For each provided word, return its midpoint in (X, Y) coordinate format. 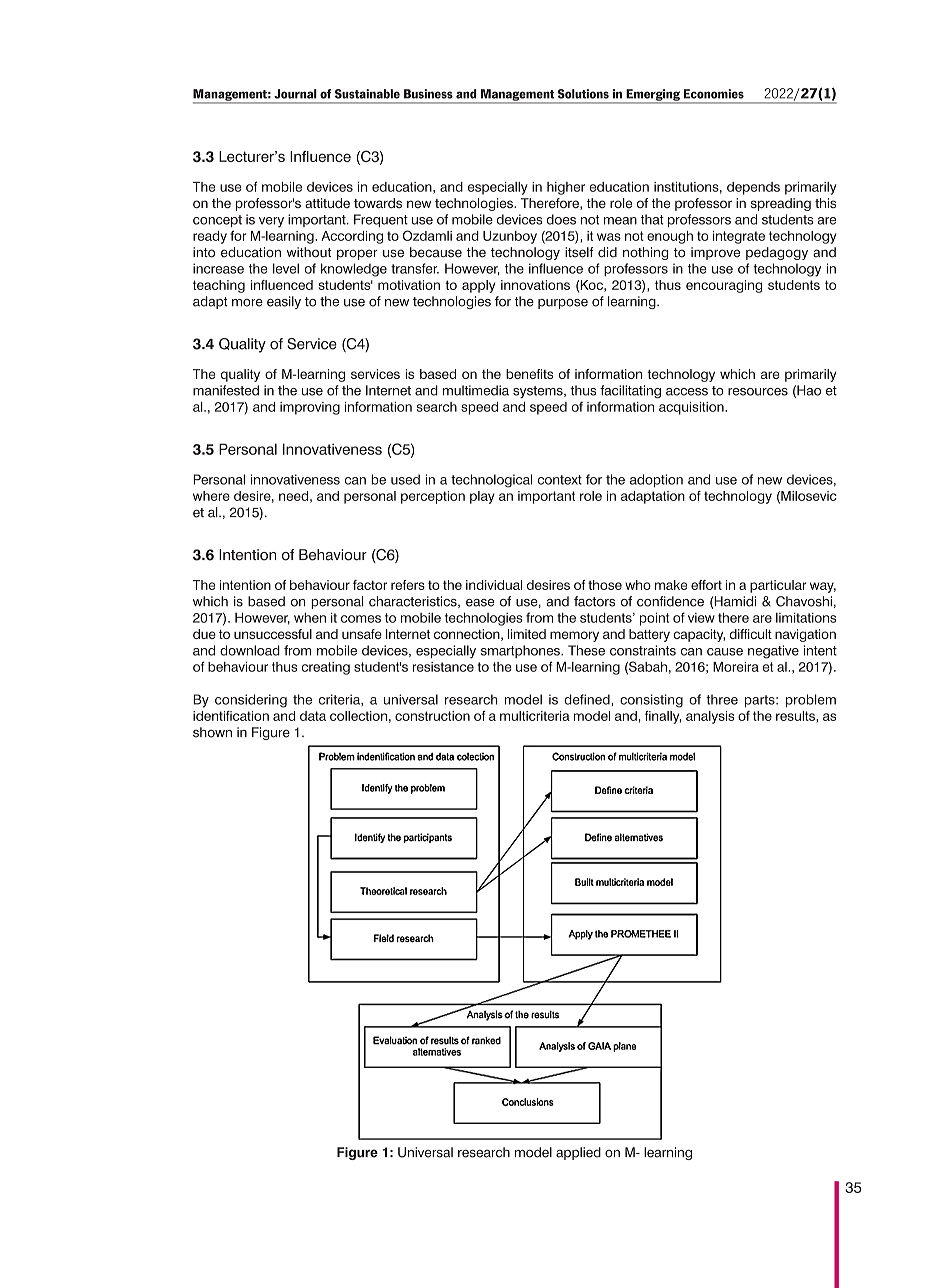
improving (310, 408)
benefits (529, 374)
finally (663, 717)
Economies (714, 94)
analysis (710, 717)
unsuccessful (273, 634)
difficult (751, 634)
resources (758, 392)
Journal (295, 94)
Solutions (583, 94)
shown (212, 732)
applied (578, 1153)
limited (527, 634)
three (722, 699)
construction (432, 716)
